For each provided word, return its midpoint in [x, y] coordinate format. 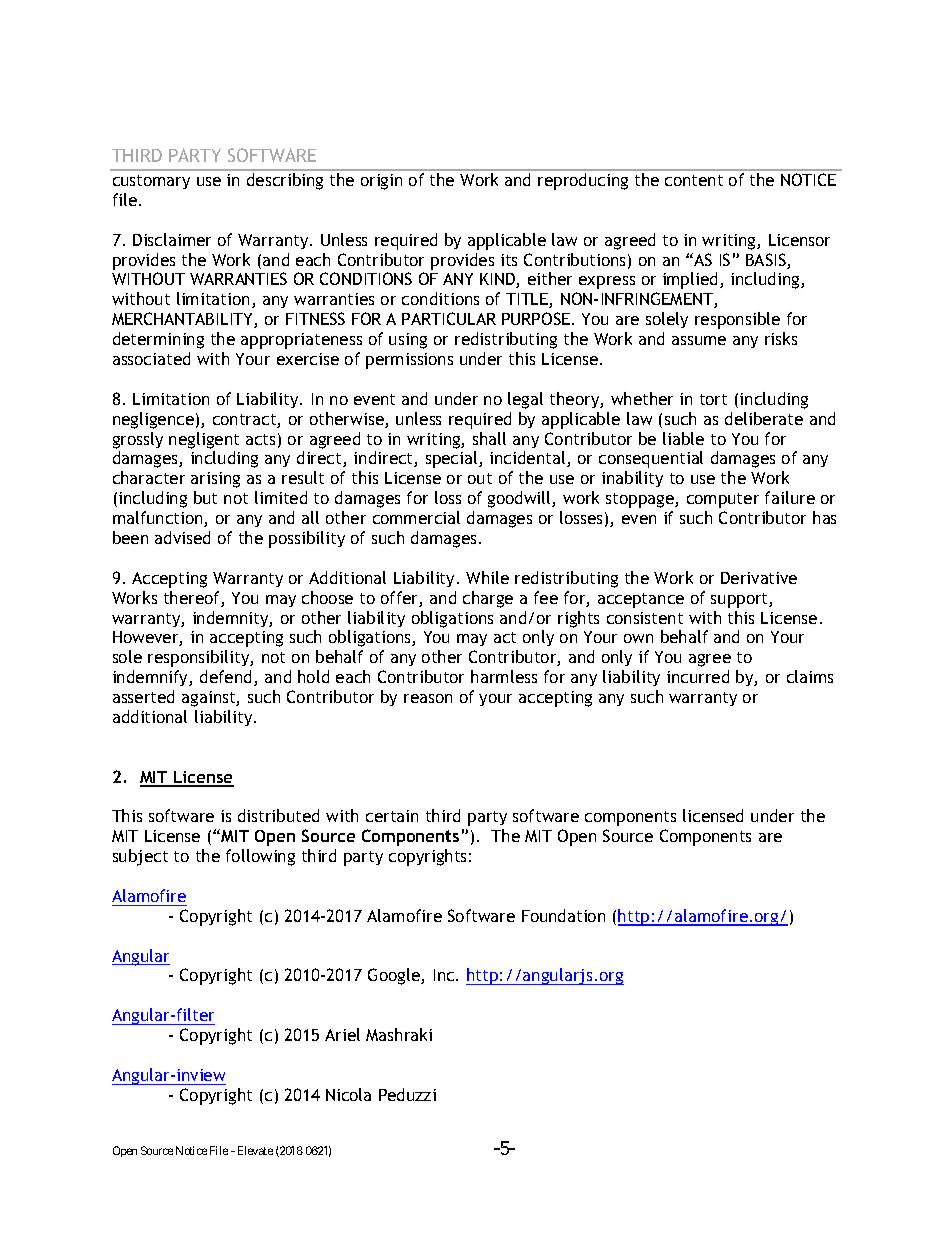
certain [392, 816]
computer [723, 500]
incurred [698, 676]
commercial [416, 517]
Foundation [563, 915]
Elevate [255, 1150]
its [509, 260]
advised [182, 537]
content [694, 180]
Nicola [348, 1094]
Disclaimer [172, 239]
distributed [278, 815]
